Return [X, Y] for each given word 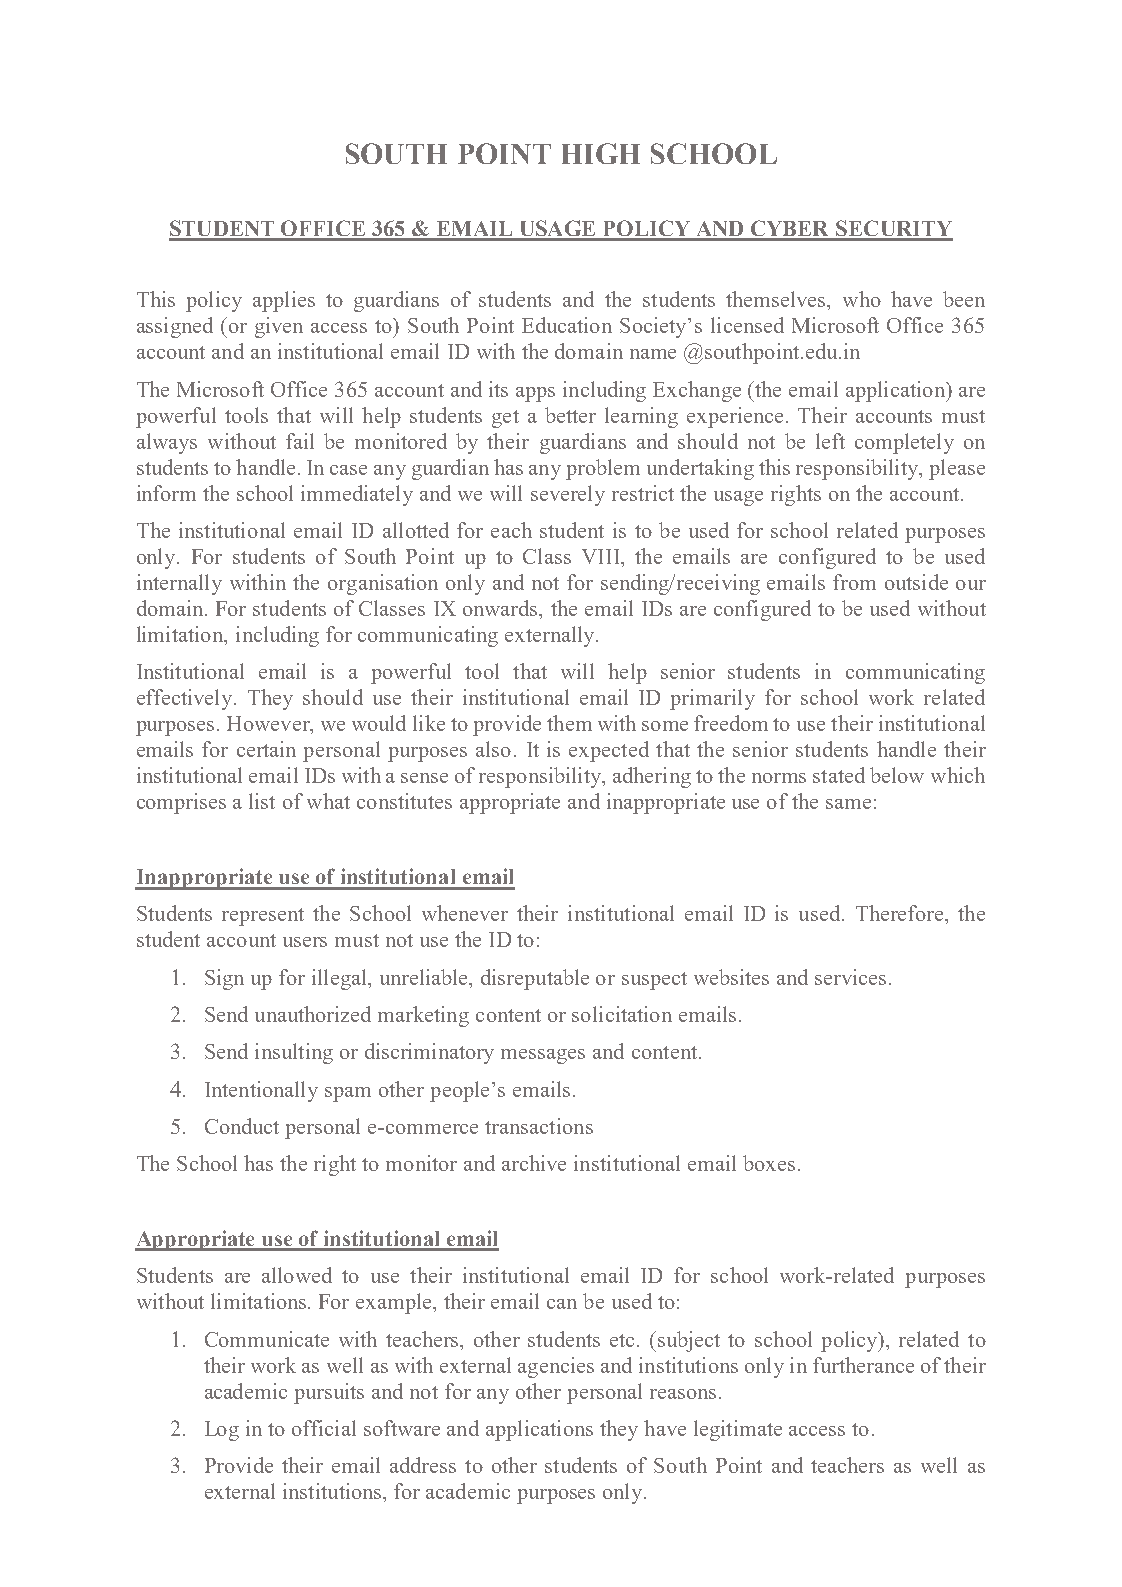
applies [284, 301]
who [862, 299]
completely [904, 443]
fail [300, 441]
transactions [539, 1126]
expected [609, 751]
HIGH [601, 153]
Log [222, 1431]
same [848, 804]
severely [568, 495]
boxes [769, 1163]
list [262, 801]
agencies [556, 1367]
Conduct [242, 1126]
